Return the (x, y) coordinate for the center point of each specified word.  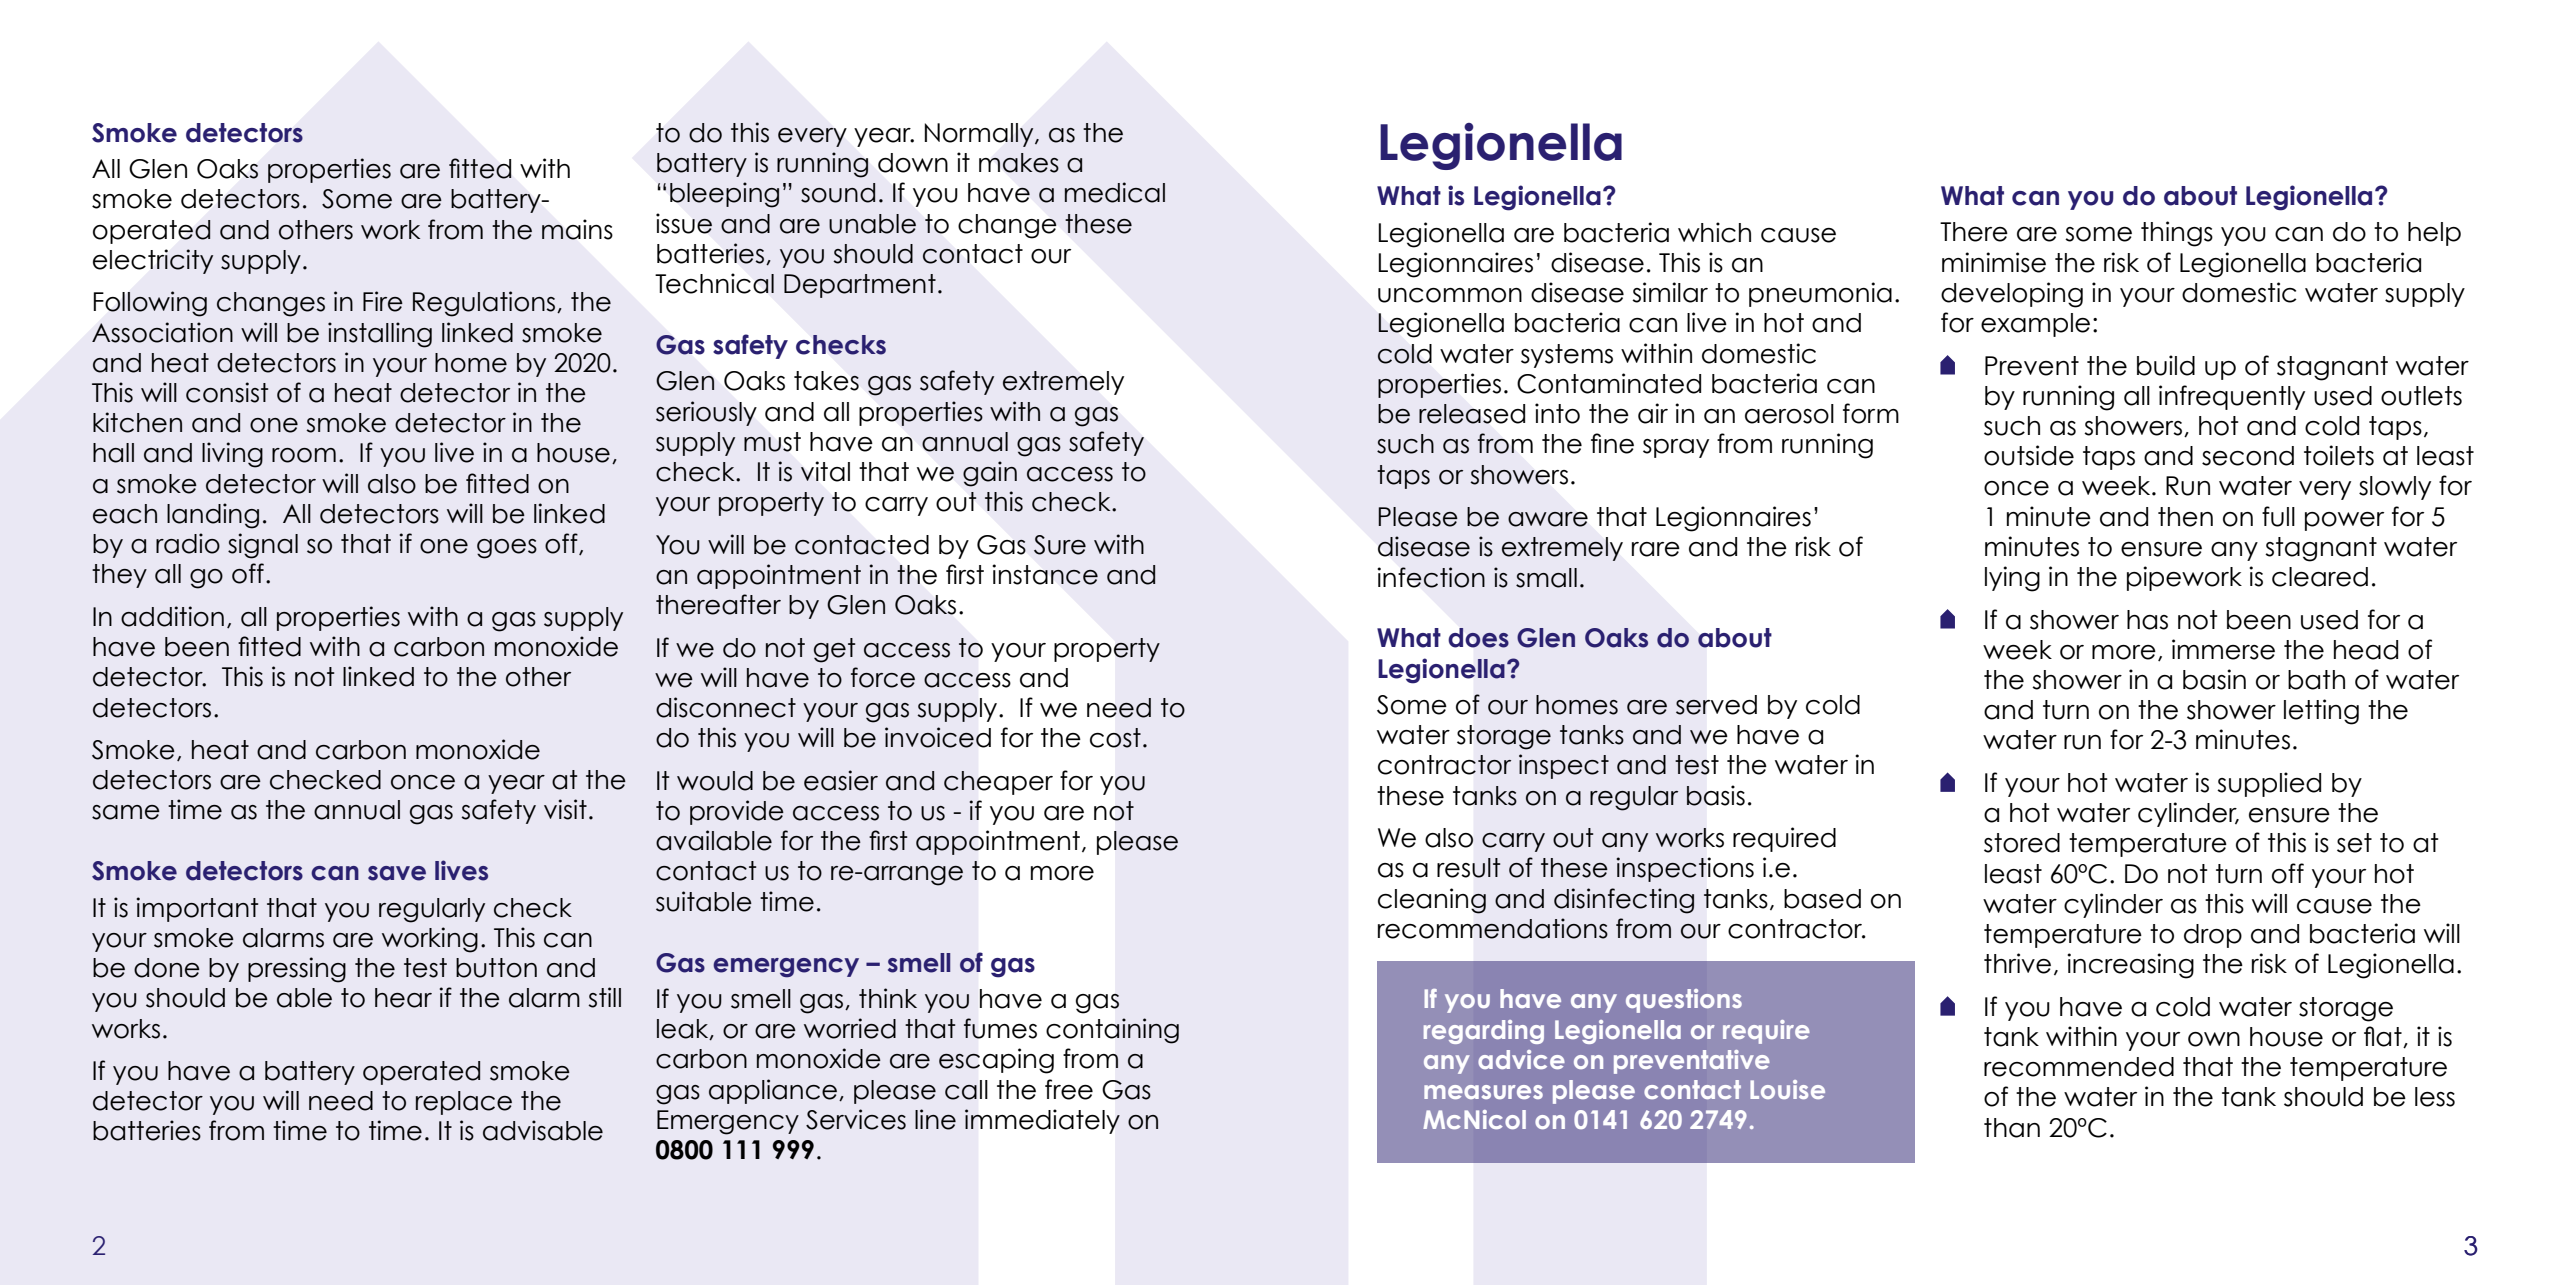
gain (990, 474)
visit (565, 809)
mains (577, 229)
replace (464, 1103)
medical (1115, 192)
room (304, 455)
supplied (2269, 784)
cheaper (998, 783)
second (2248, 456)
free (1069, 1089)
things (2177, 234)
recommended (2079, 1067)
